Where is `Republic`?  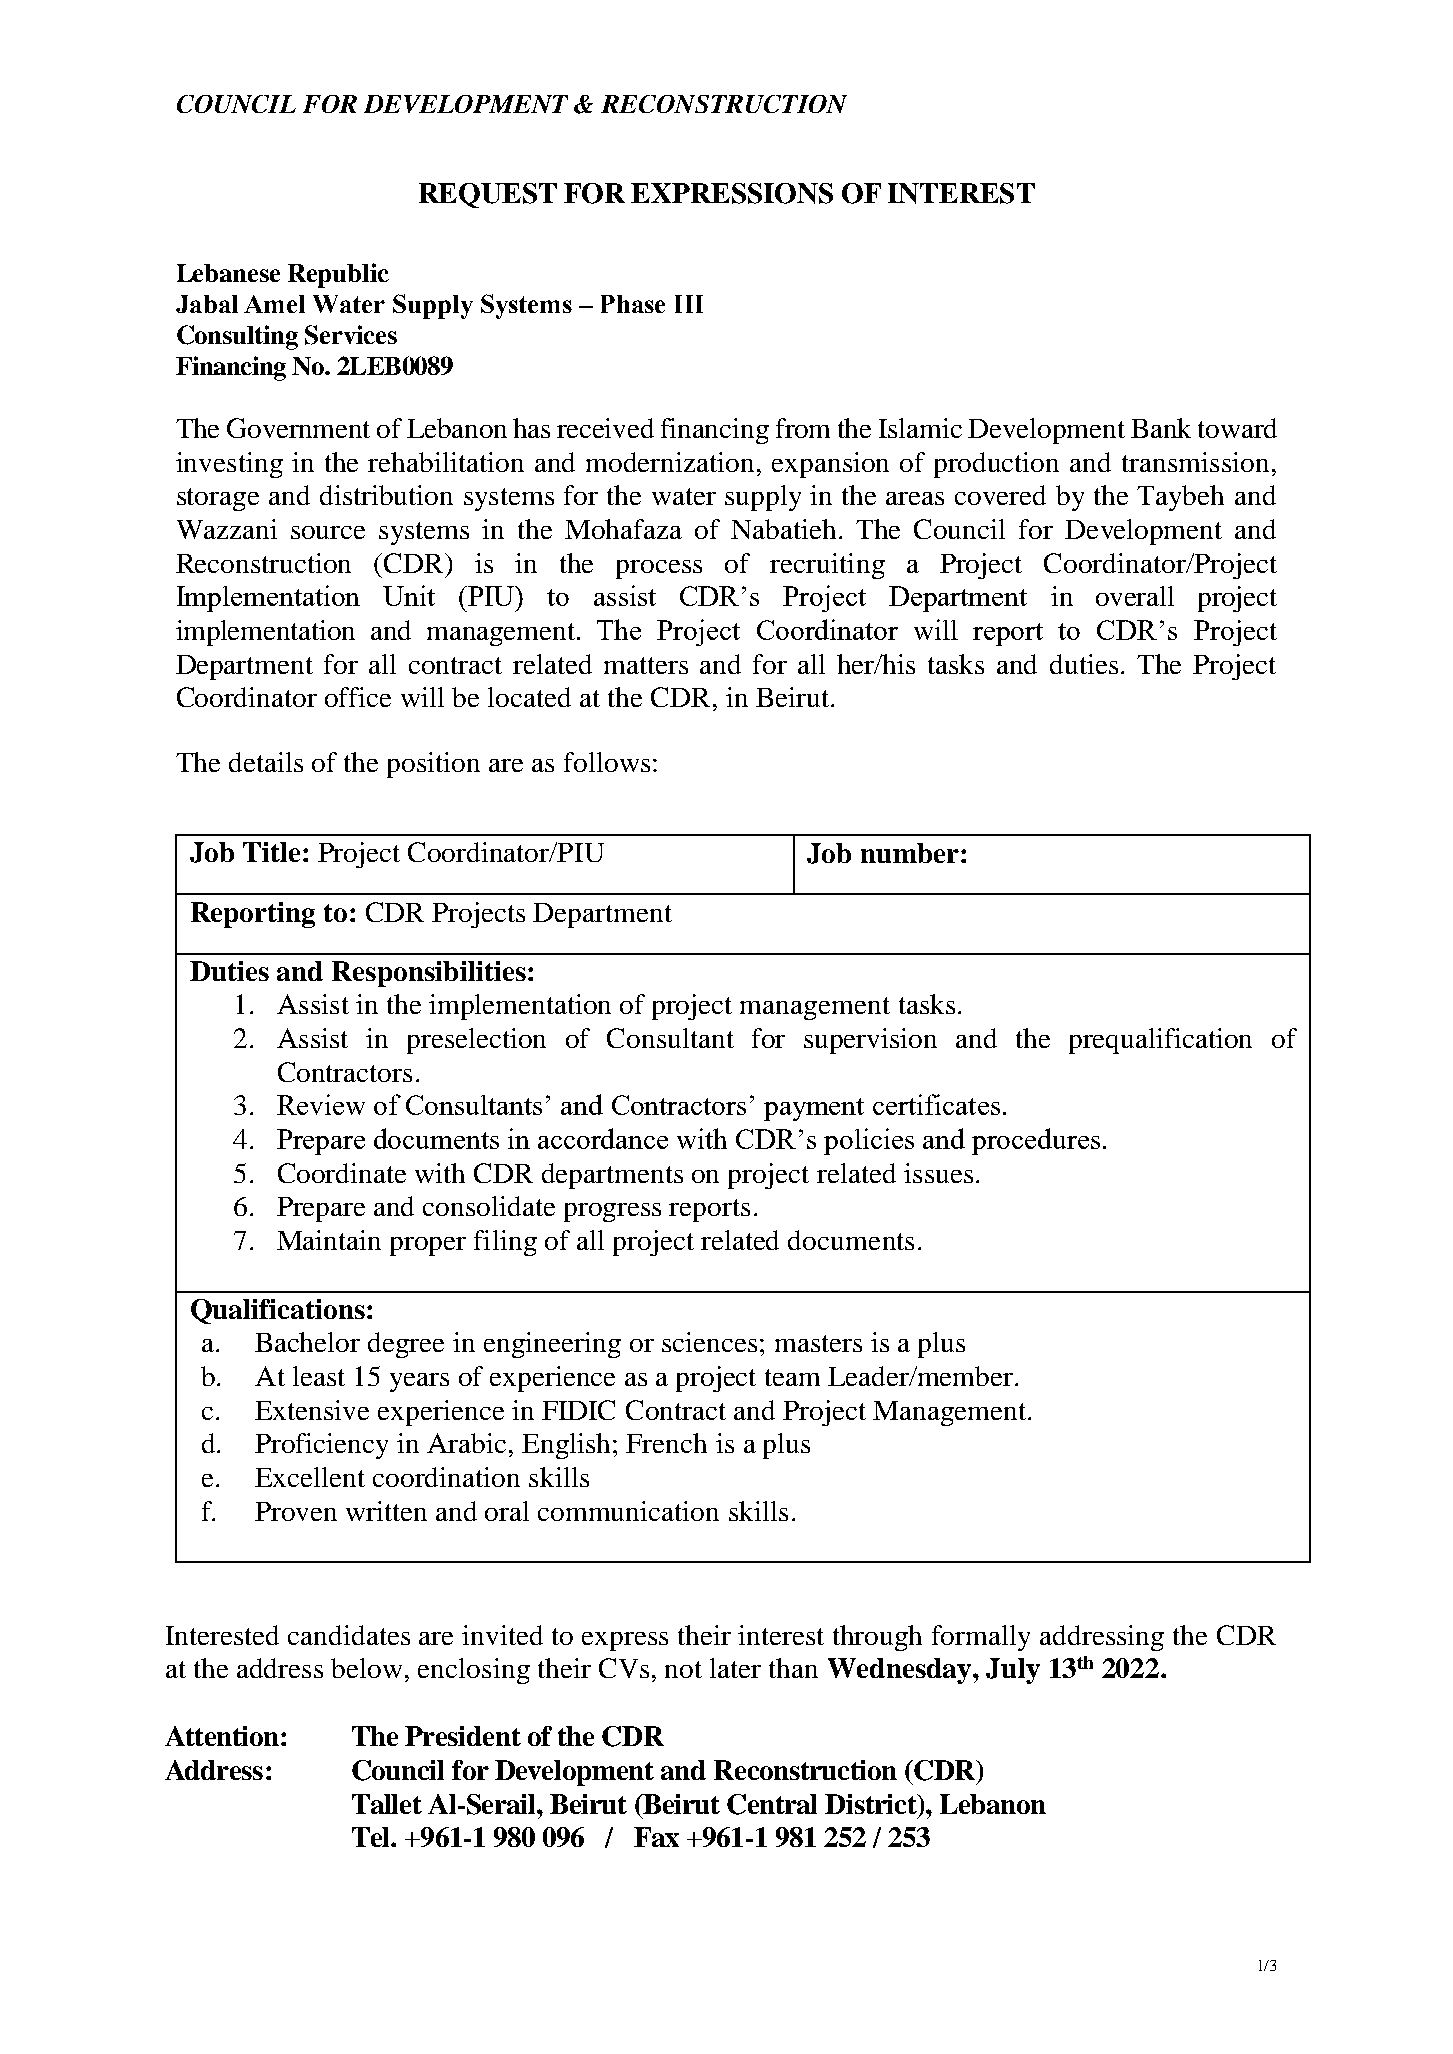
Republic is located at coordinates (338, 275).
